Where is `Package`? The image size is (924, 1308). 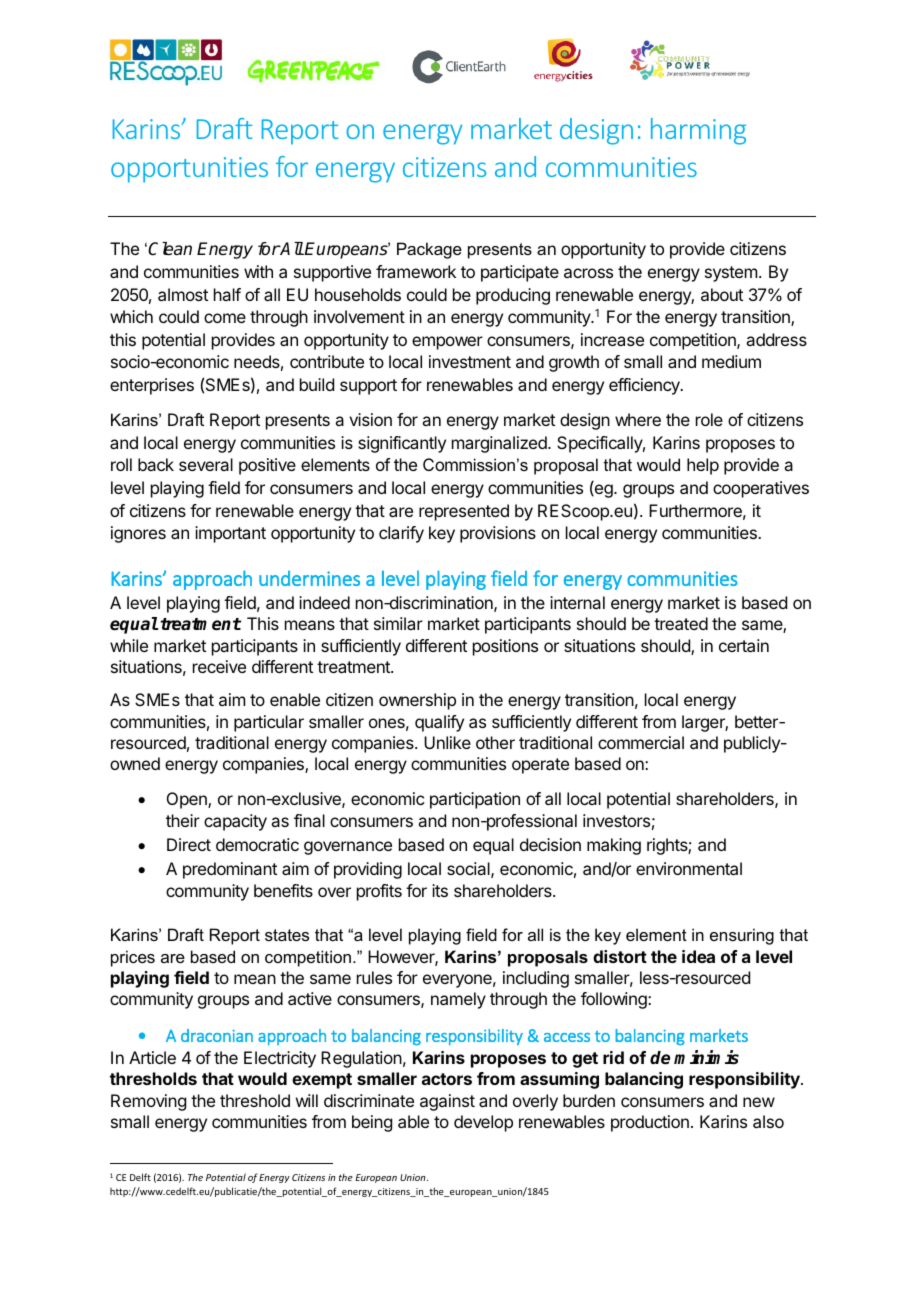 Package is located at coordinates (429, 250).
